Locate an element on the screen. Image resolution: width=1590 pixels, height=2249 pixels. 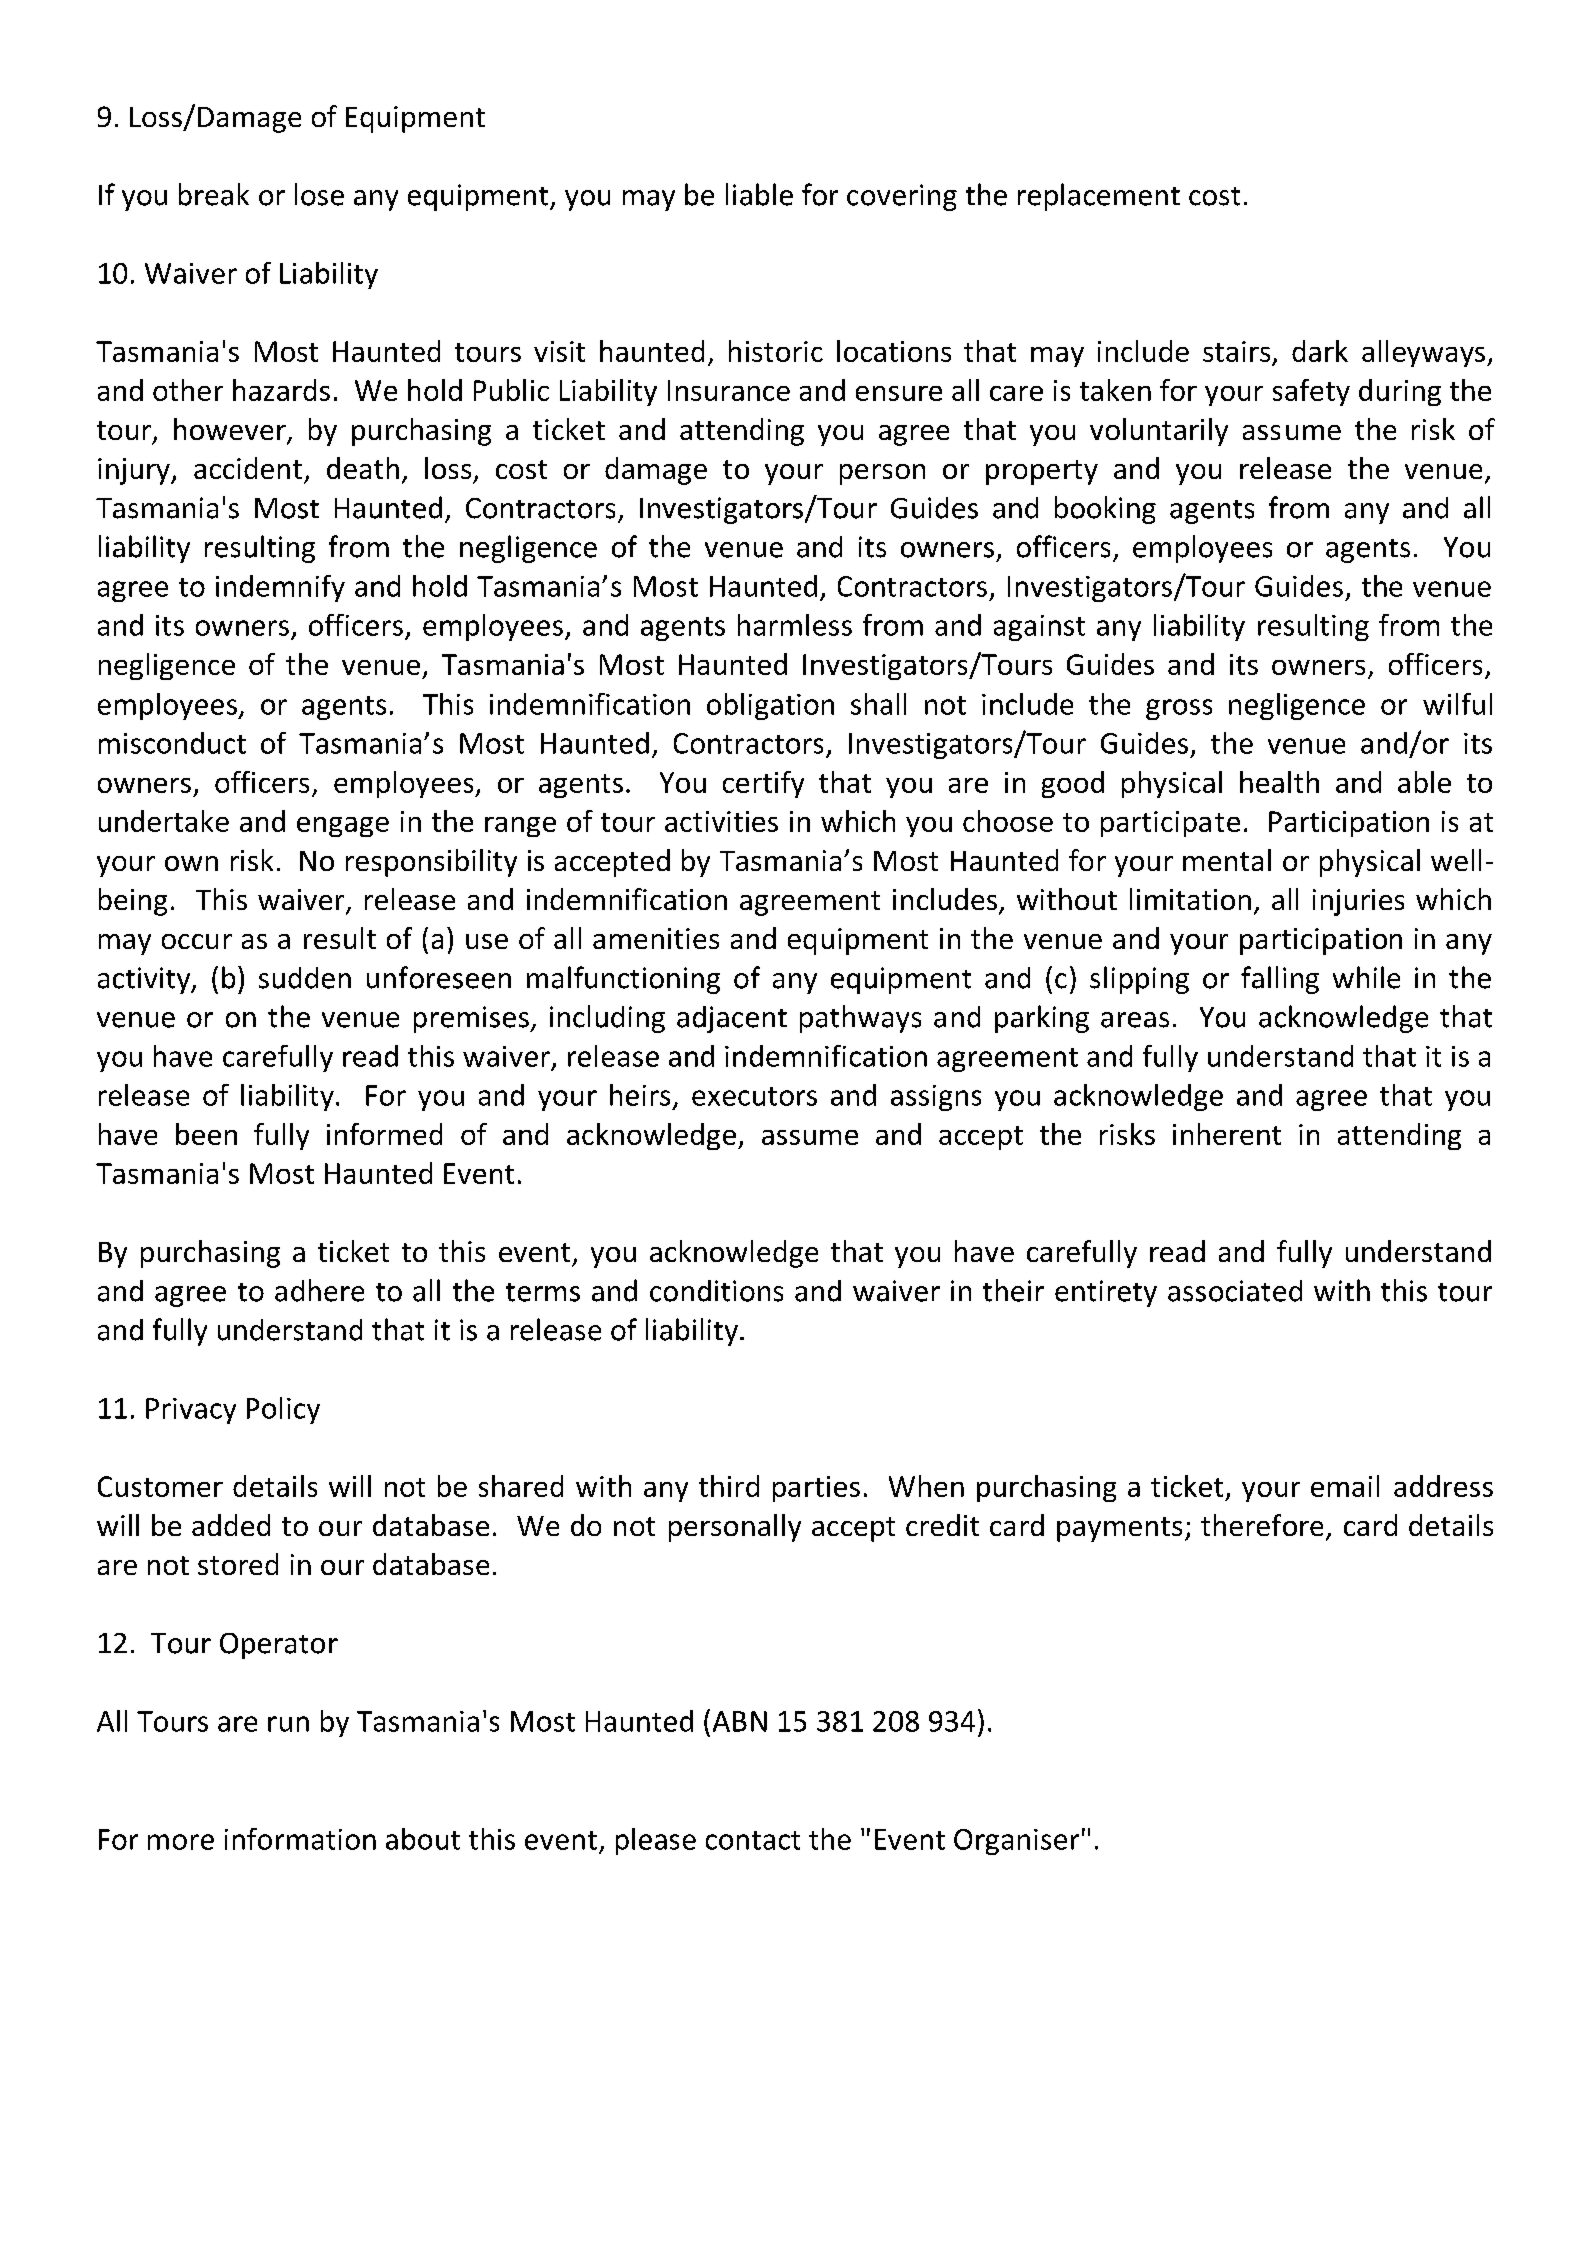
falling is located at coordinates (1280, 980).
